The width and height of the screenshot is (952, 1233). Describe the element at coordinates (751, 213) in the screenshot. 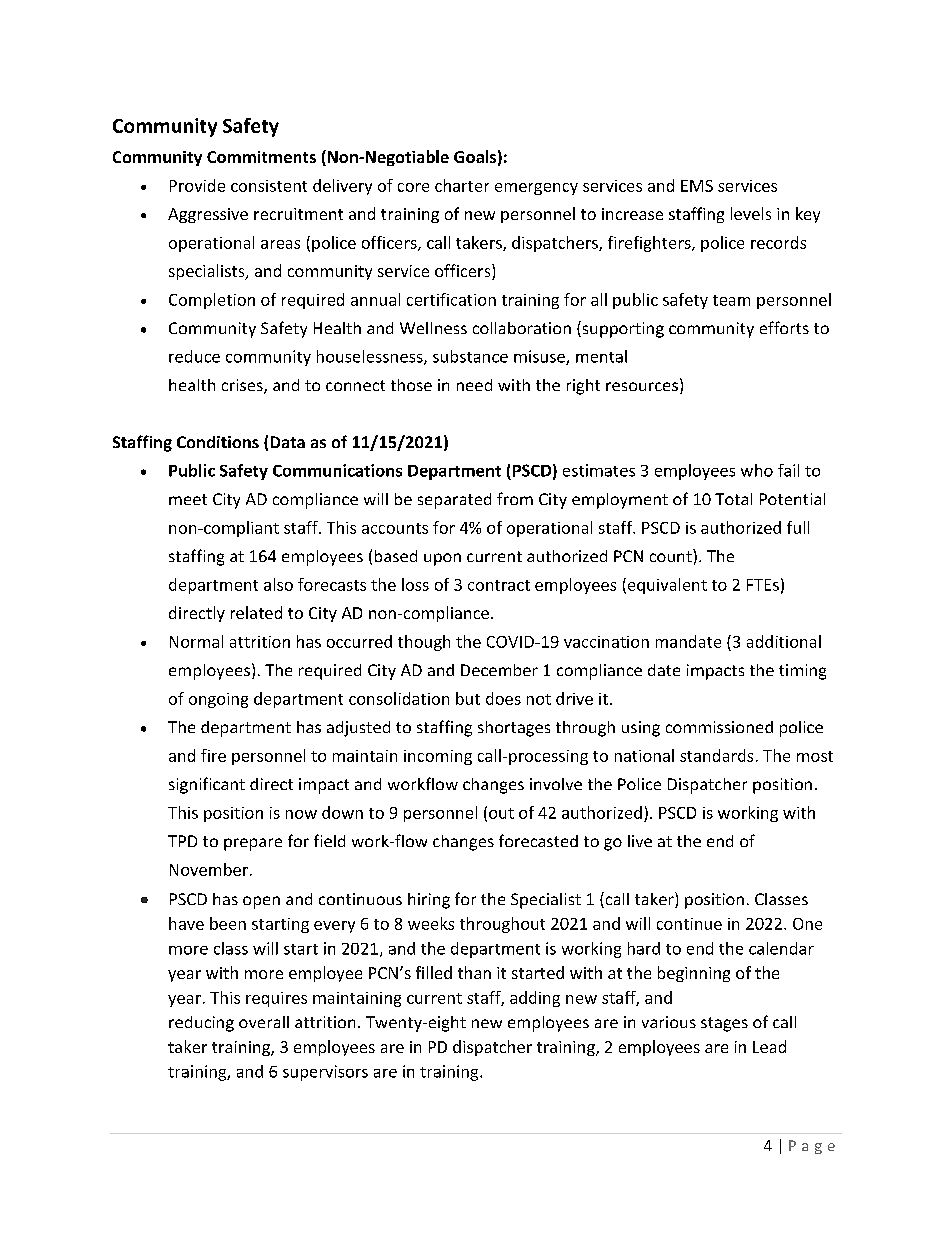

I see `levels` at that location.
